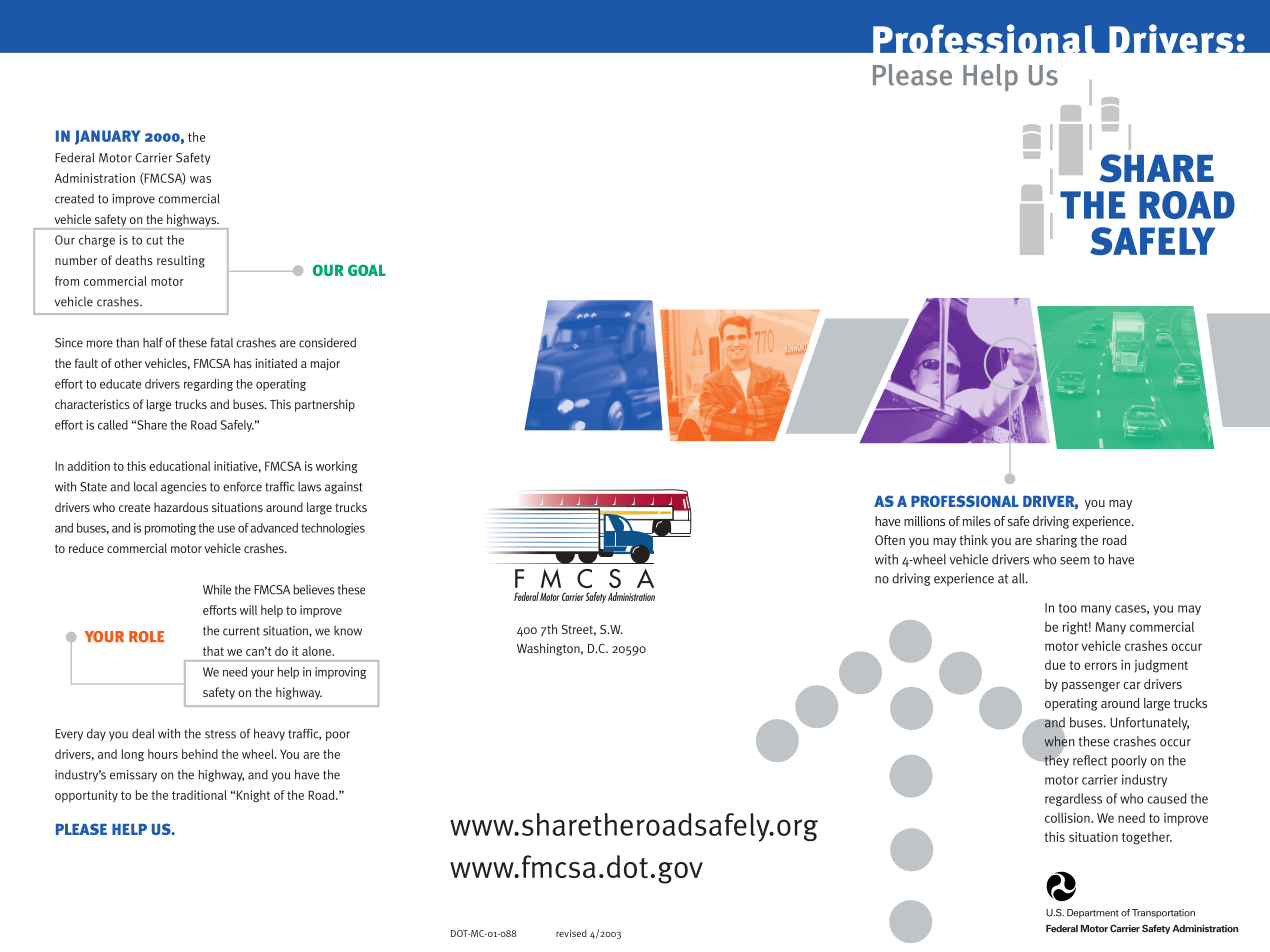  Describe the element at coordinates (1091, 687) in the image. I see `passenger` at that location.
